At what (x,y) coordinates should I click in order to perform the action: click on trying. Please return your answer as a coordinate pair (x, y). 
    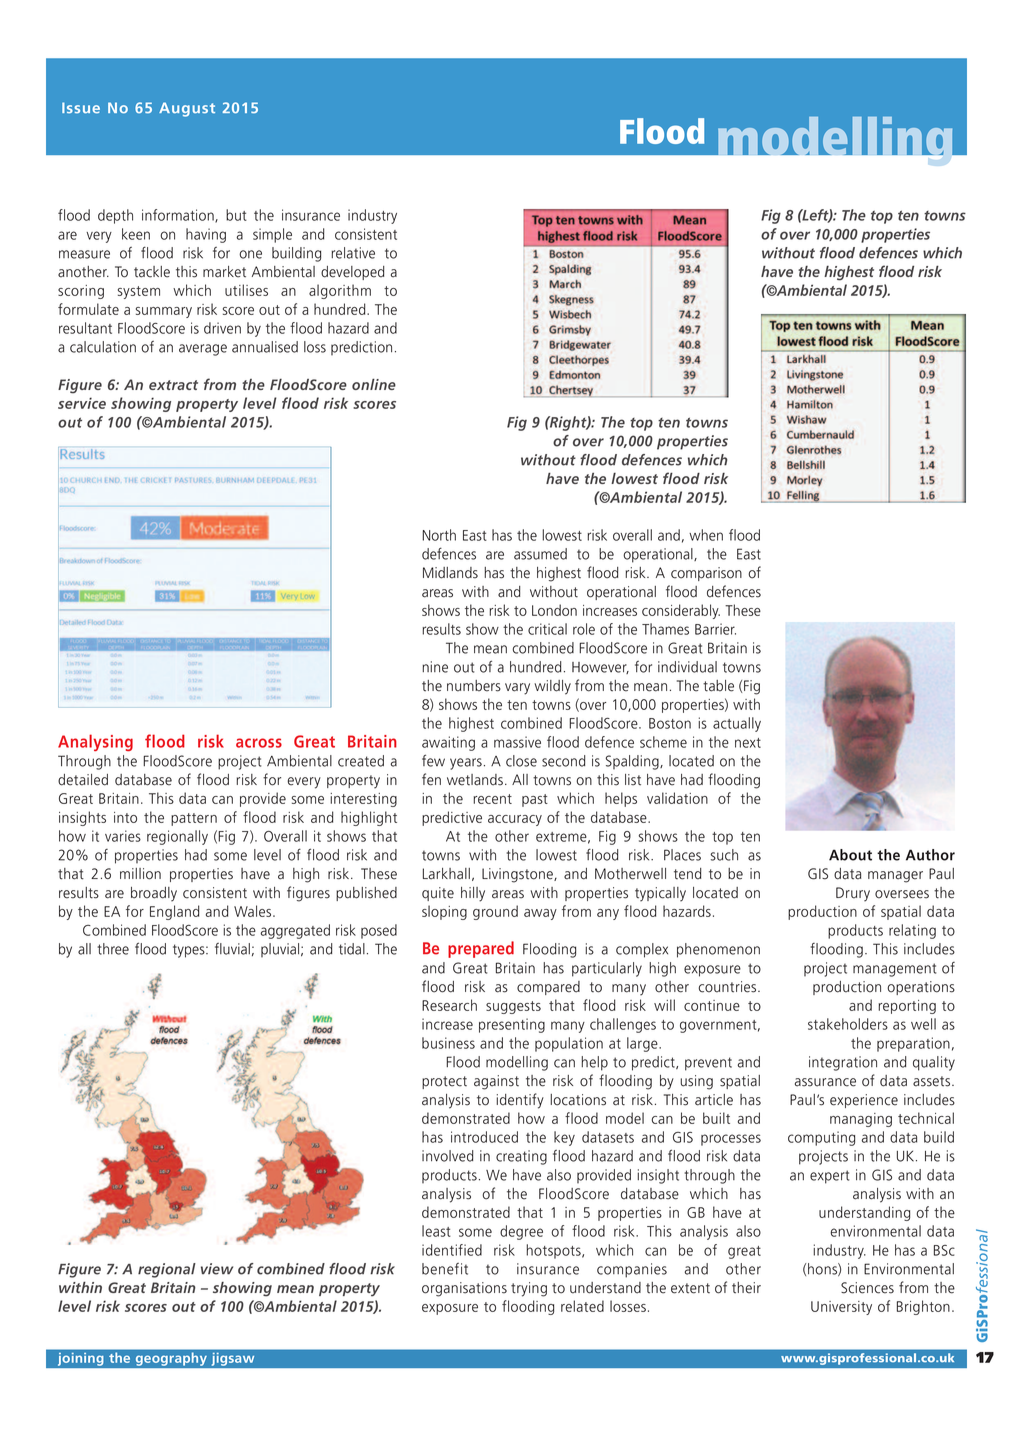
    Looking at the image, I should click on (529, 1289).
